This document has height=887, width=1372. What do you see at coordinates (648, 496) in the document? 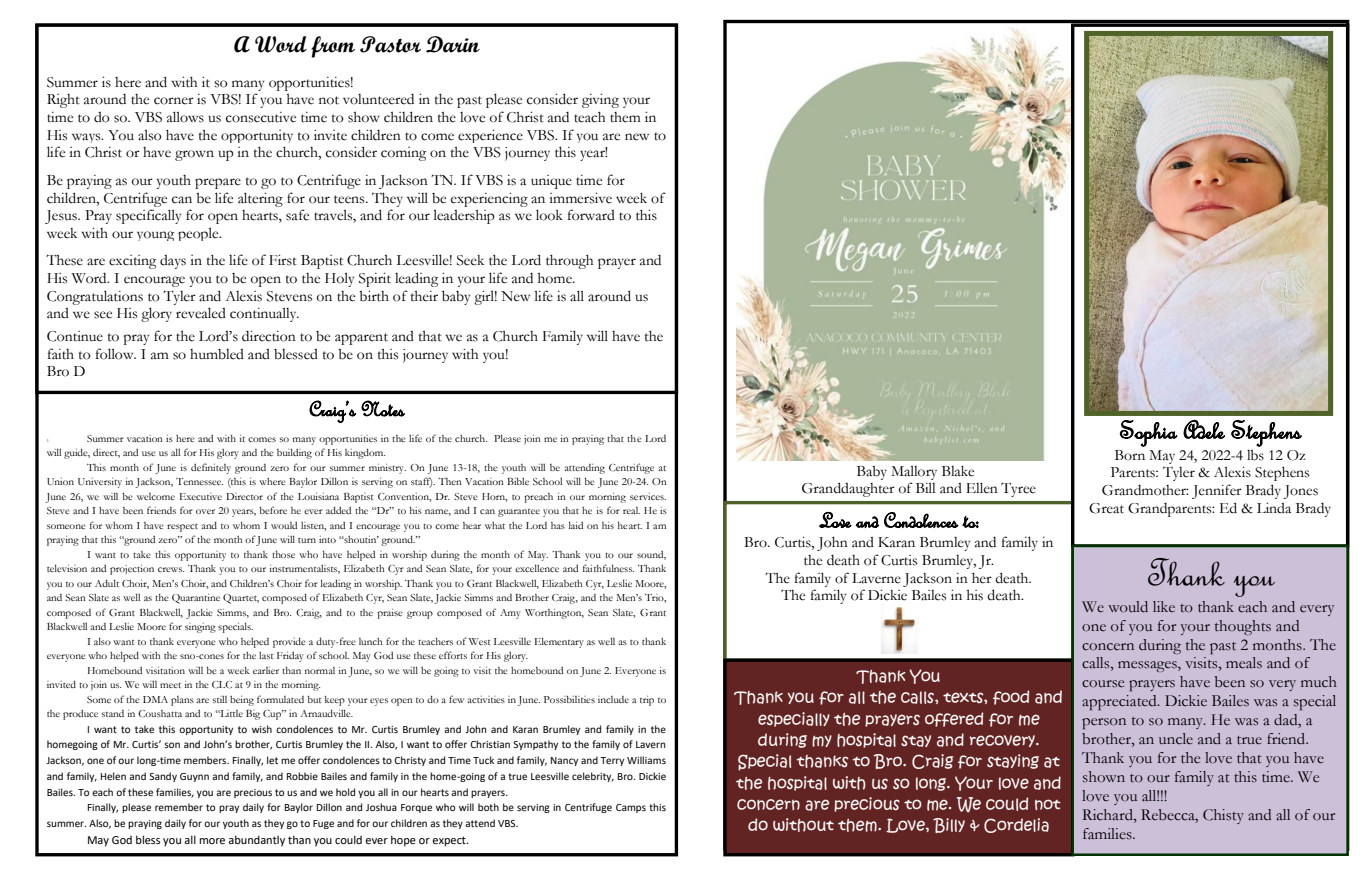
I see `services` at bounding box center [648, 496].
